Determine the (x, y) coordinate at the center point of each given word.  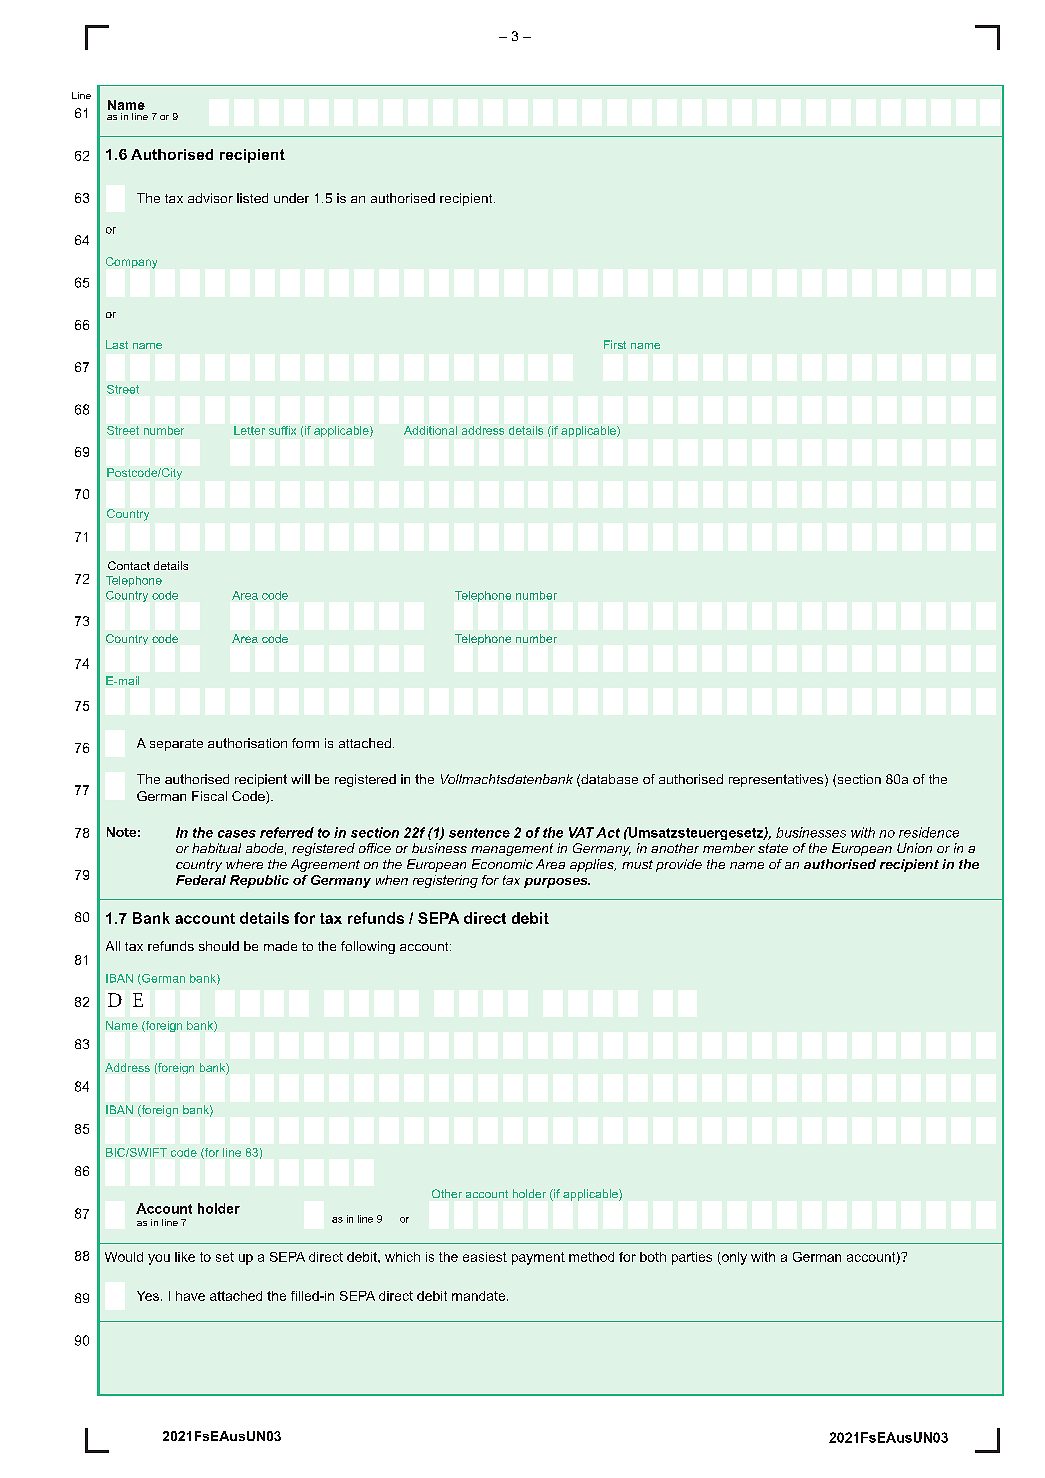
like (185, 1257)
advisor (210, 198)
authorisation (247, 743)
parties (692, 1258)
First (615, 344)
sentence (479, 833)
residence (929, 832)
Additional (430, 430)
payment (538, 1258)
